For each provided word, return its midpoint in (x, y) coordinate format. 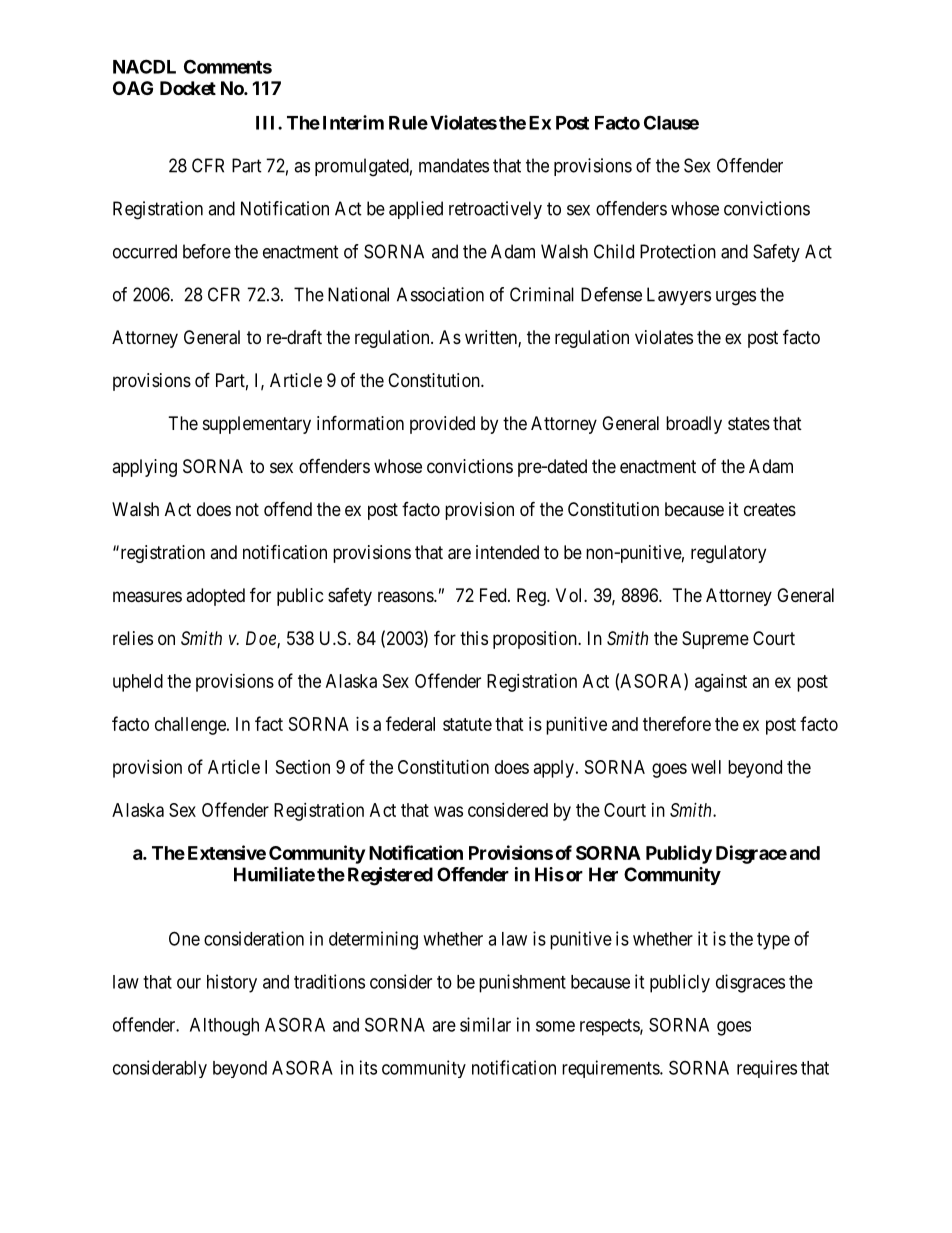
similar (485, 1024)
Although (224, 1027)
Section (303, 767)
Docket (188, 88)
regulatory (728, 554)
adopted (215, 597)
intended (507, 552)
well (706, 767)
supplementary (257, 425)
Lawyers (679, 296)
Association (440, 294)
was (448, 811)
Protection (678, 251)
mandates (454, 165)
